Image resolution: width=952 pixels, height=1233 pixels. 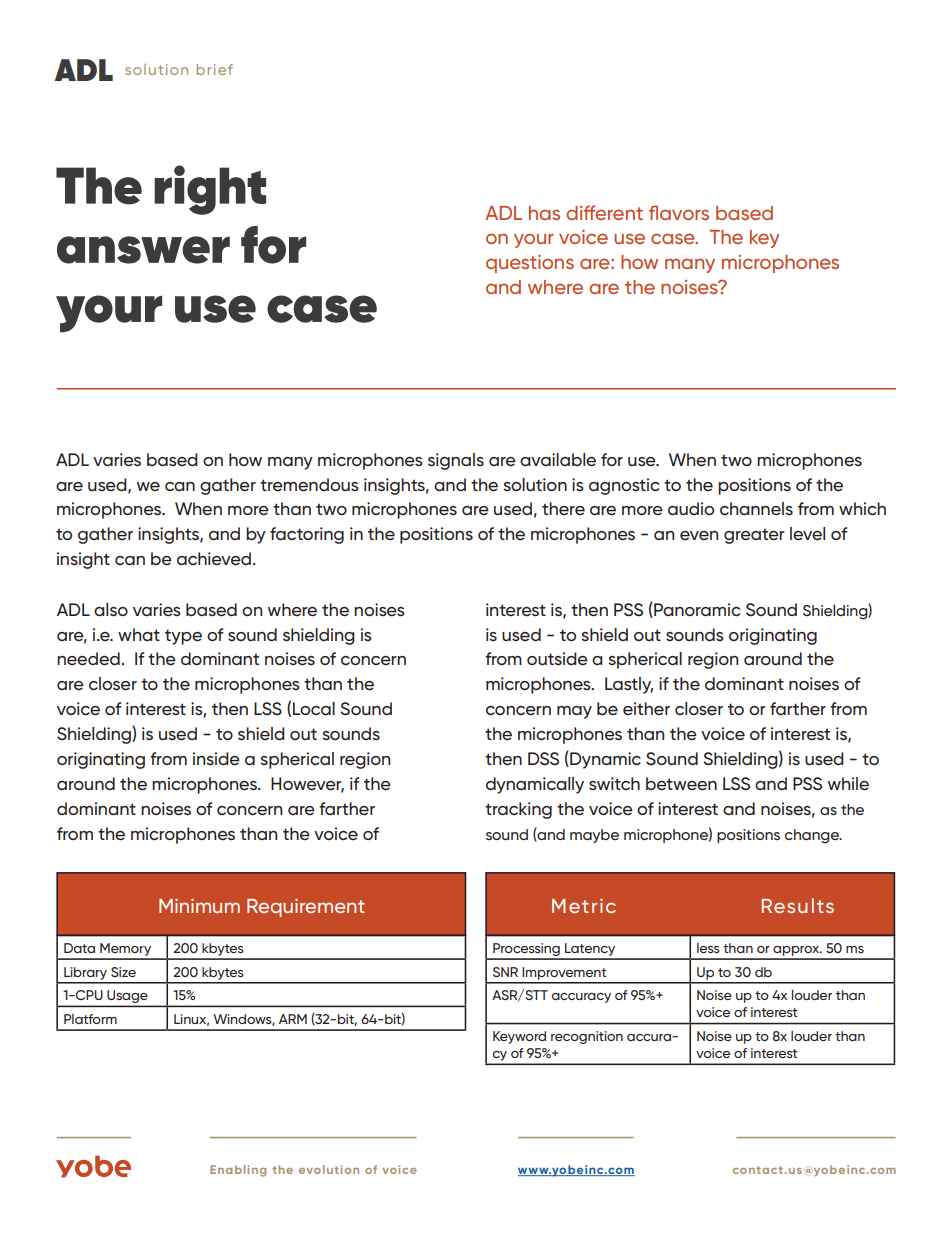 What do you see at coordinates (183, 637) in the image?
I see `type` at bounding box center [183, 637].
